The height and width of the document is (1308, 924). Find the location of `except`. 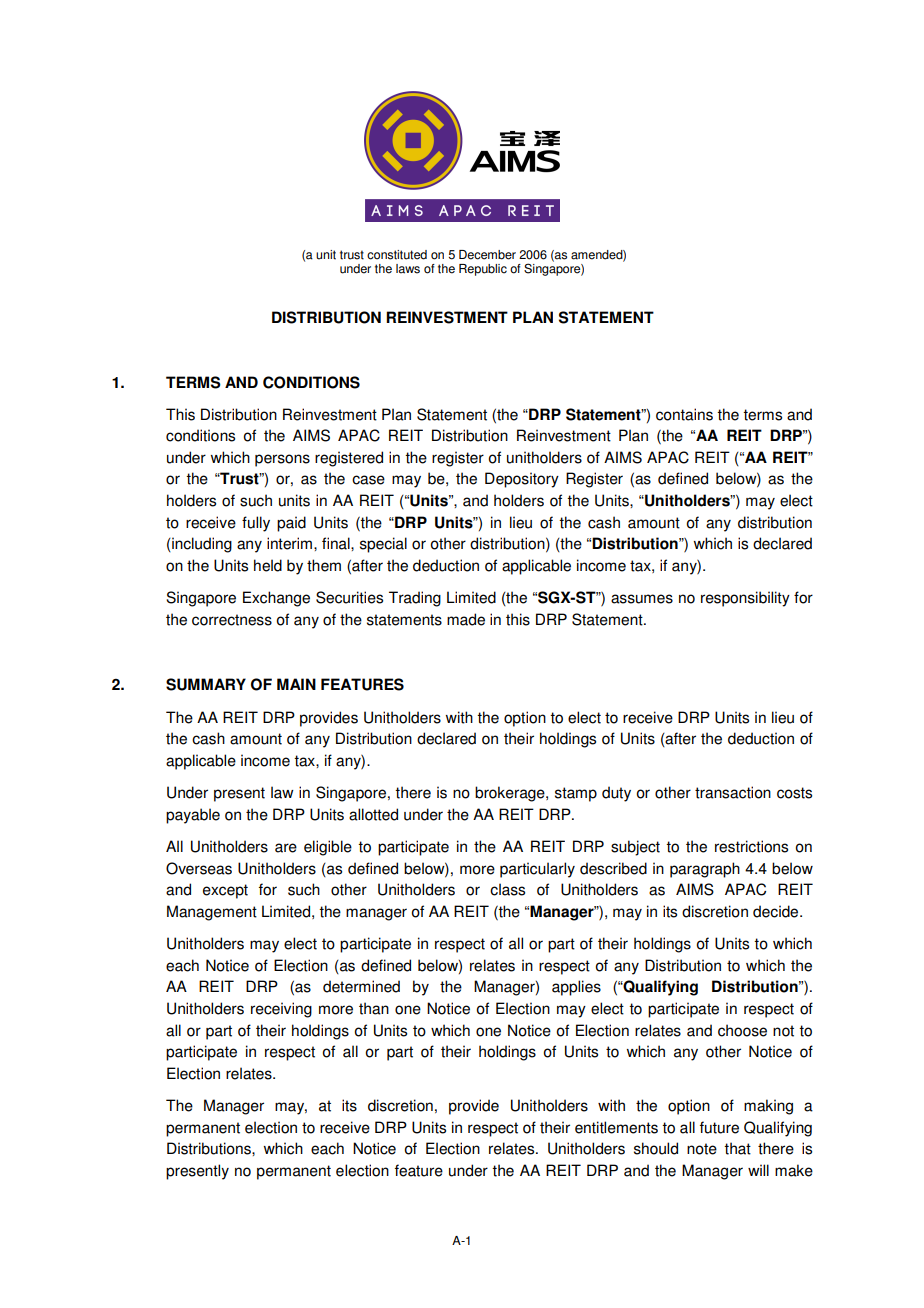

except is located at coordinates (225, 891).
